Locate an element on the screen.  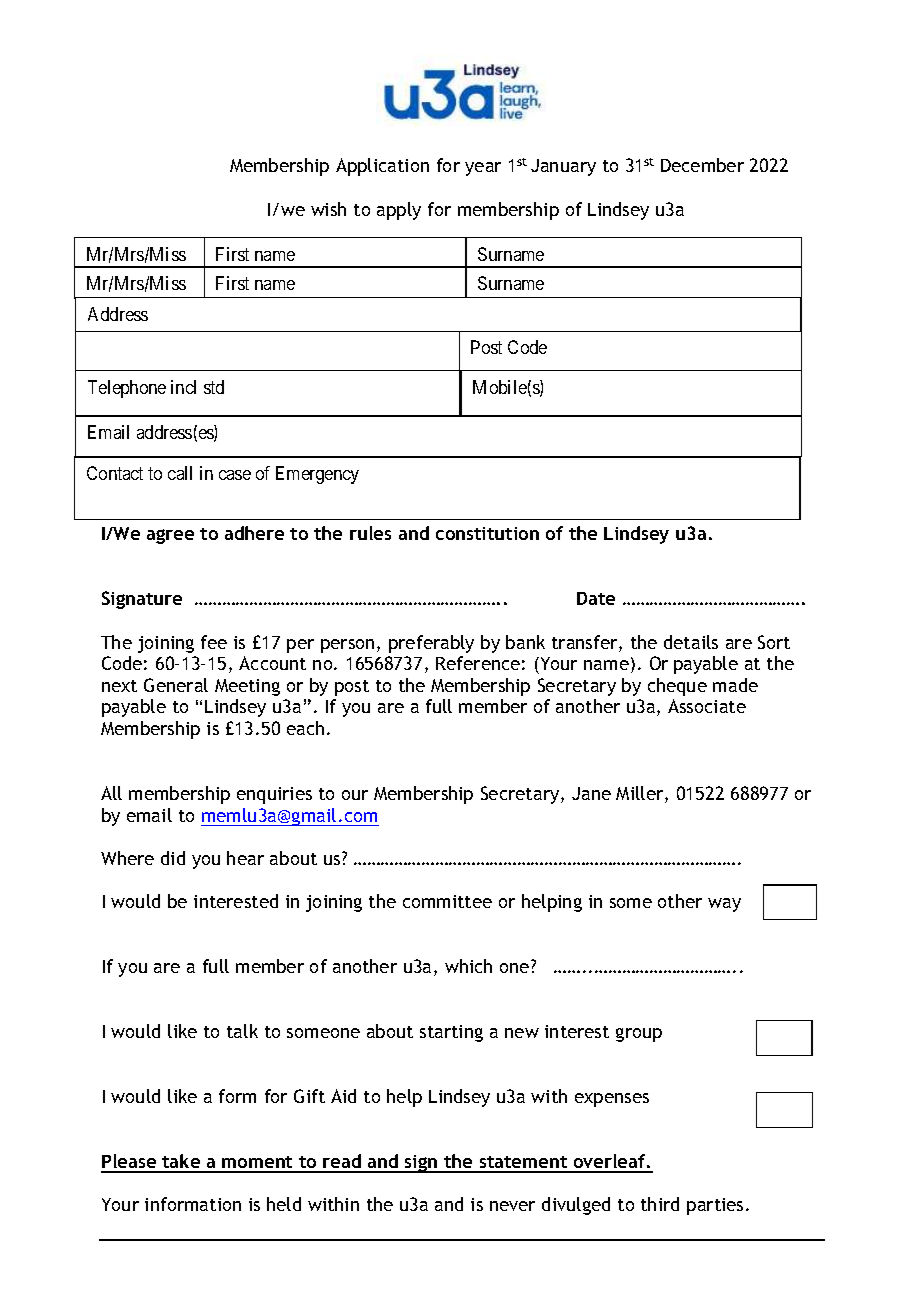
Date is located at coordinates (596, 598).
